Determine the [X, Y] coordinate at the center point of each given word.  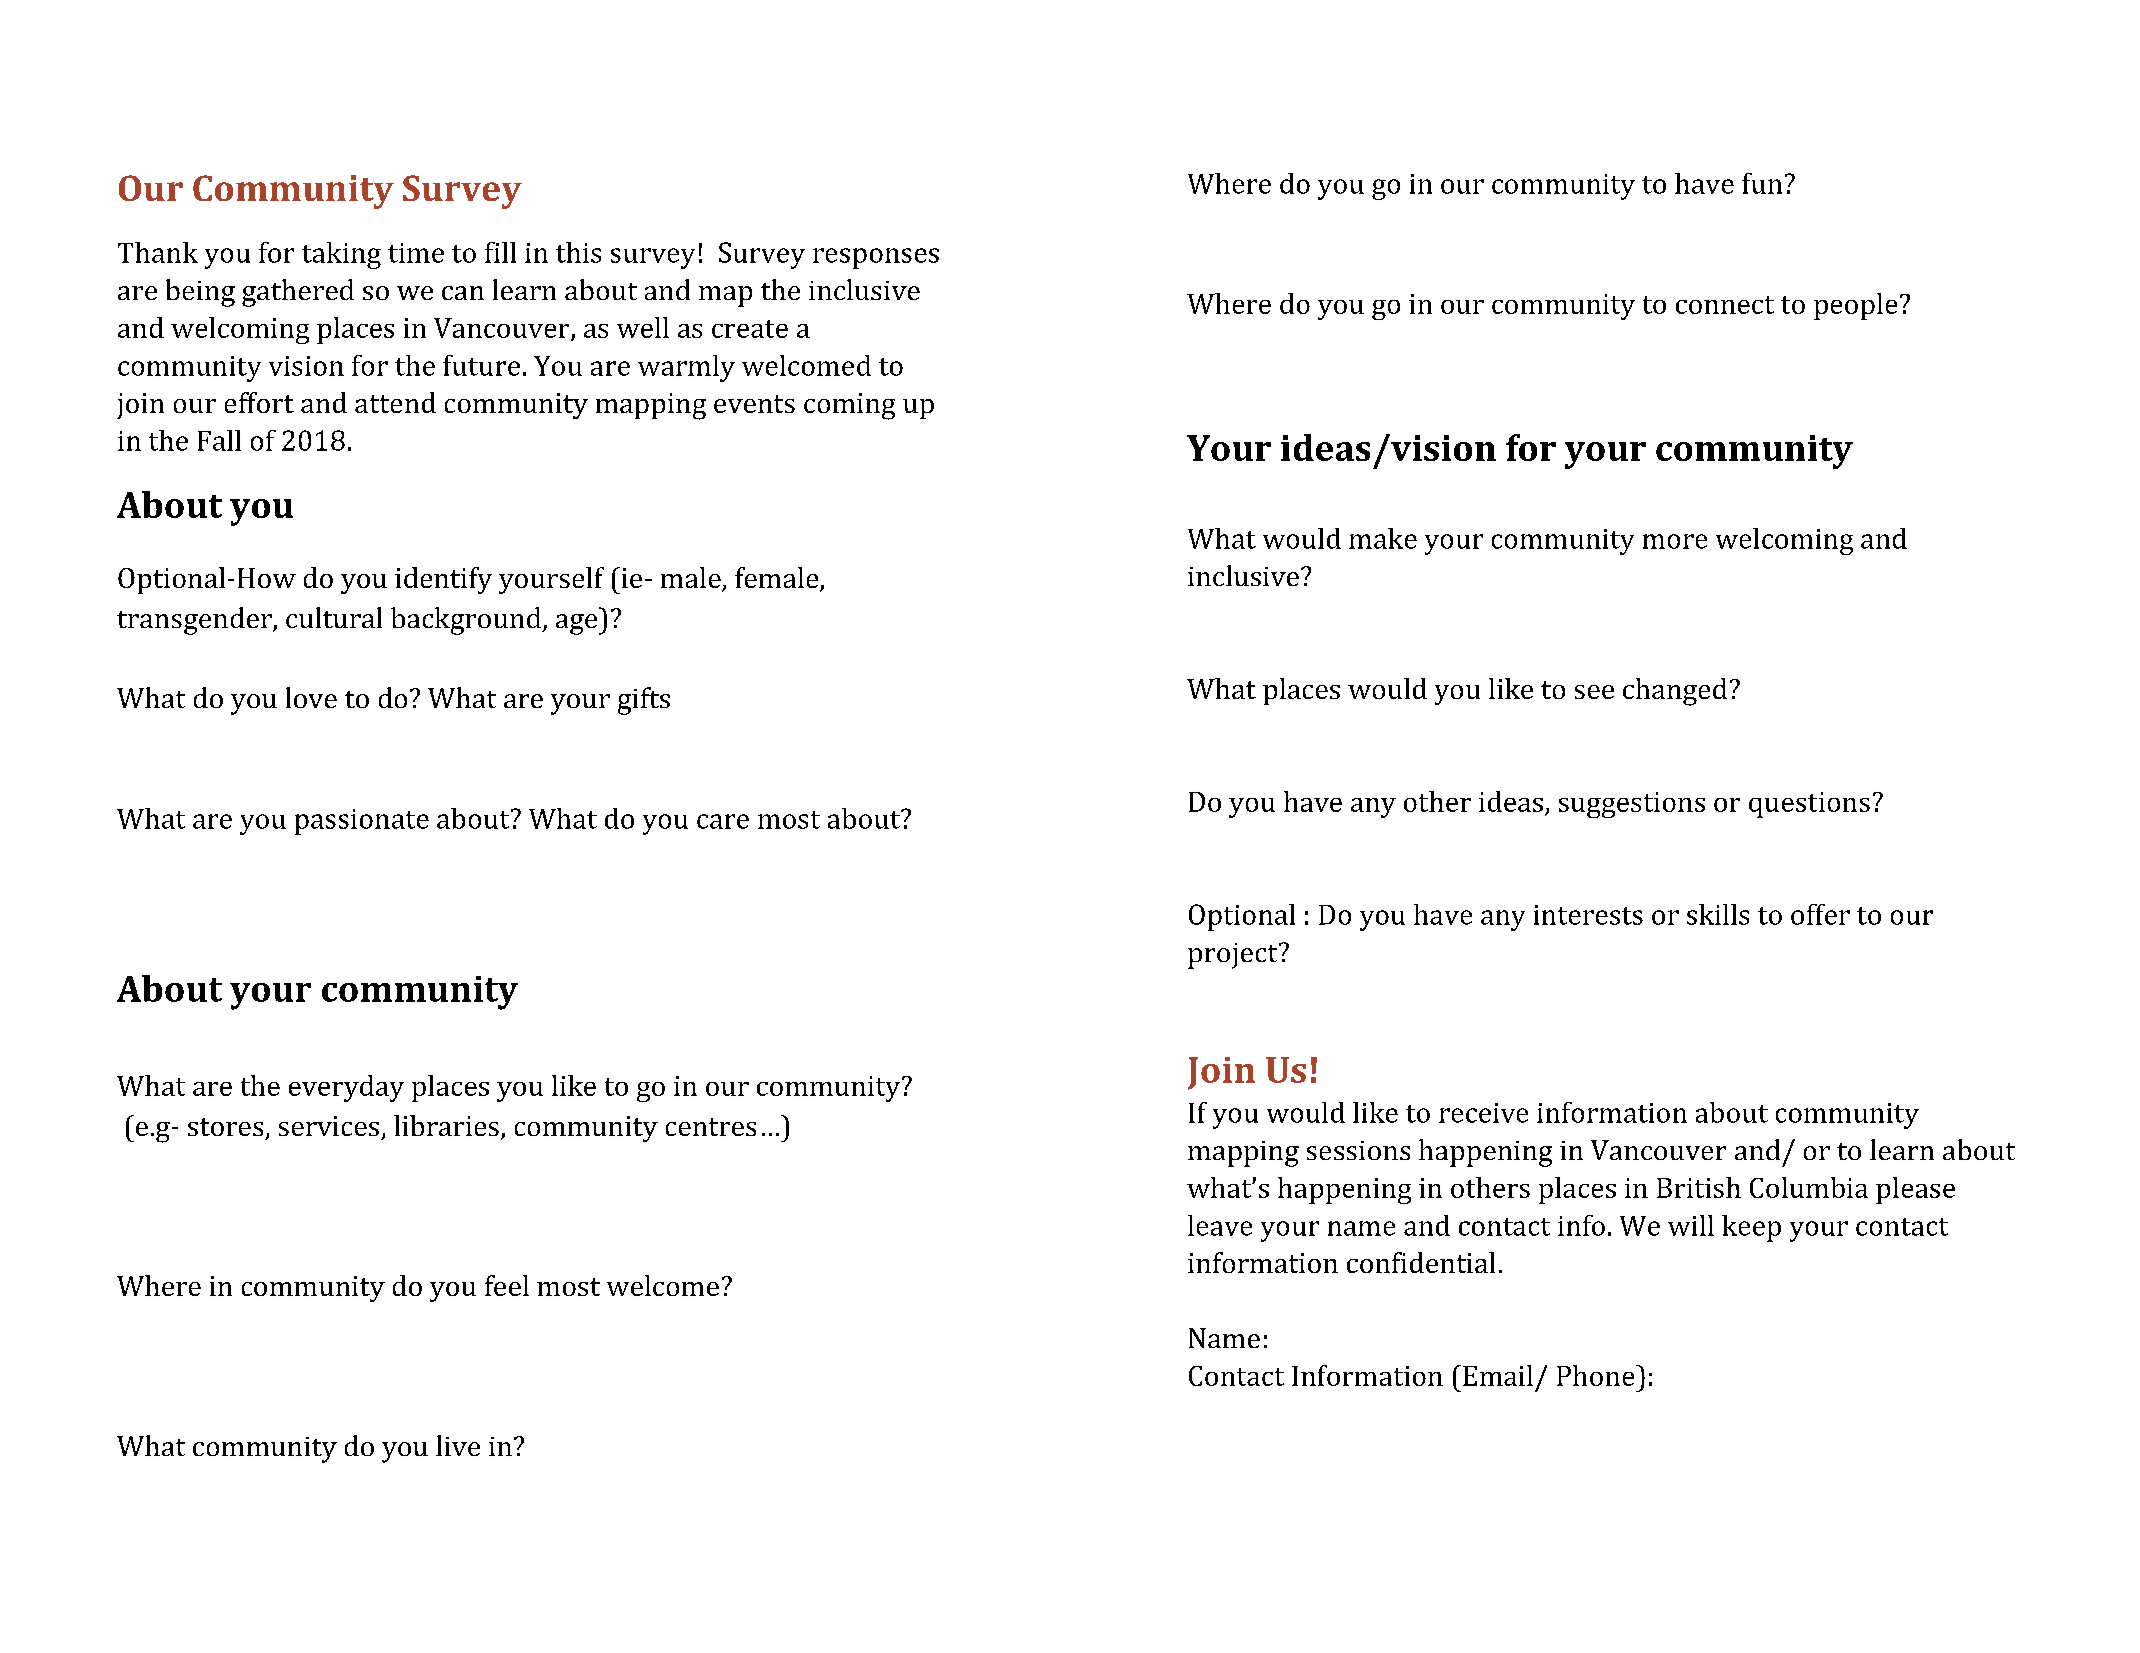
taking [341, 255]
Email [1498, 1375]
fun [1762, 183]
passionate [362, 822]
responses [876, 258]
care [723, 821]
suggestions [1632, 805]
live [458, 1445]
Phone [1597, 1375]
